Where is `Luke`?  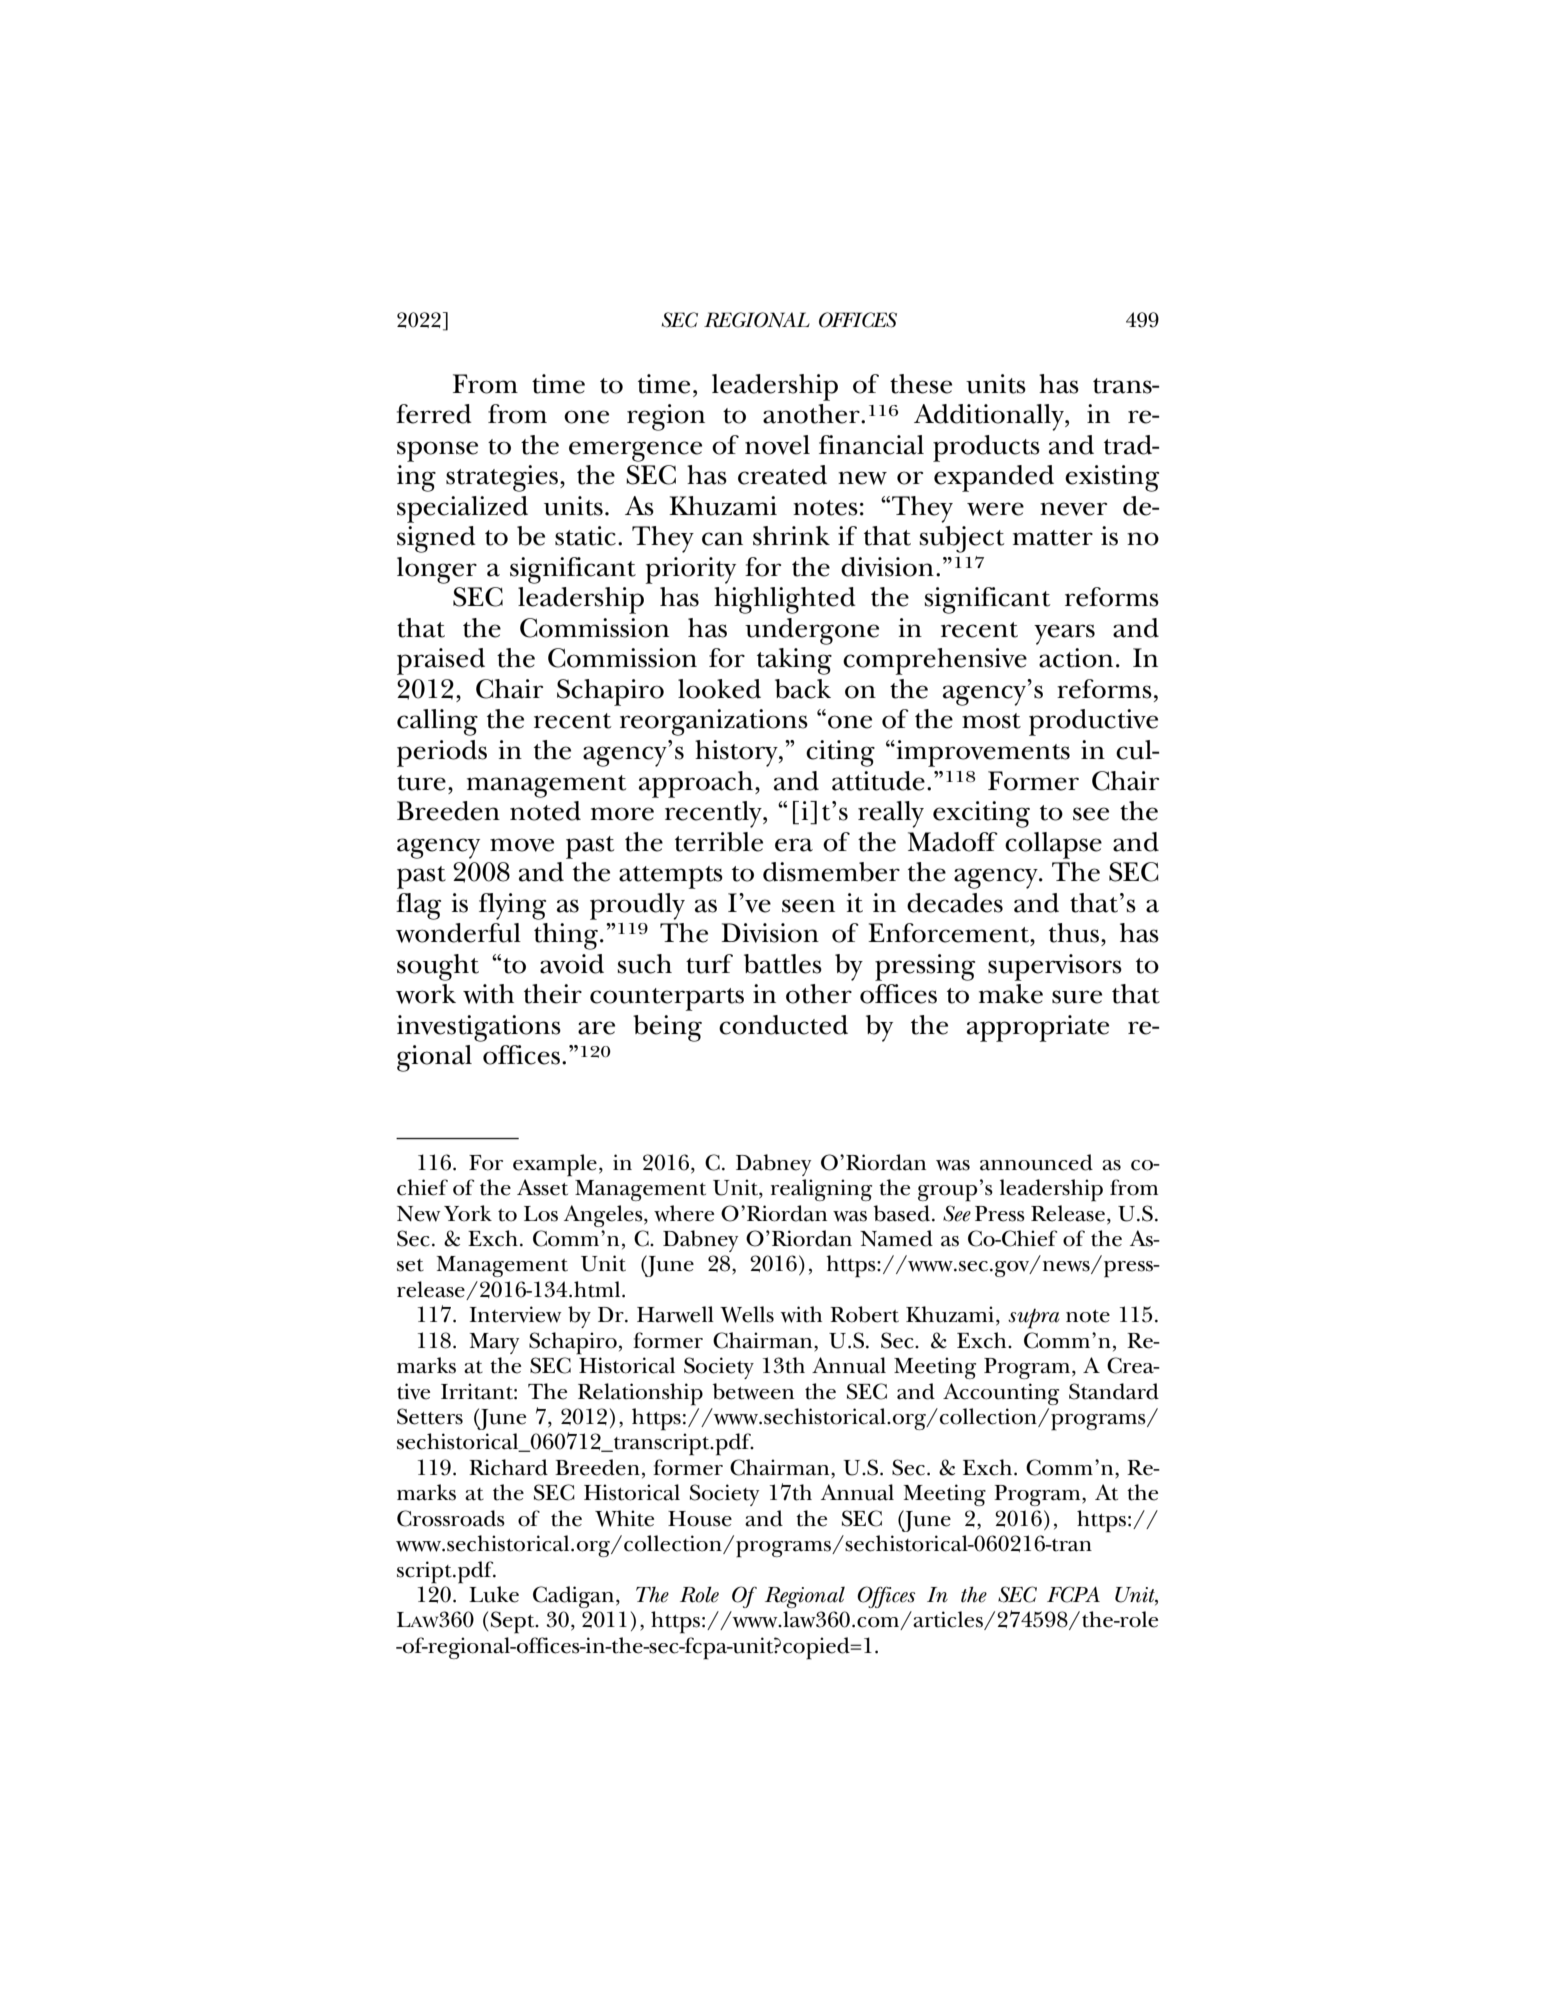
Luke is located at coordinates (494, 1594).
